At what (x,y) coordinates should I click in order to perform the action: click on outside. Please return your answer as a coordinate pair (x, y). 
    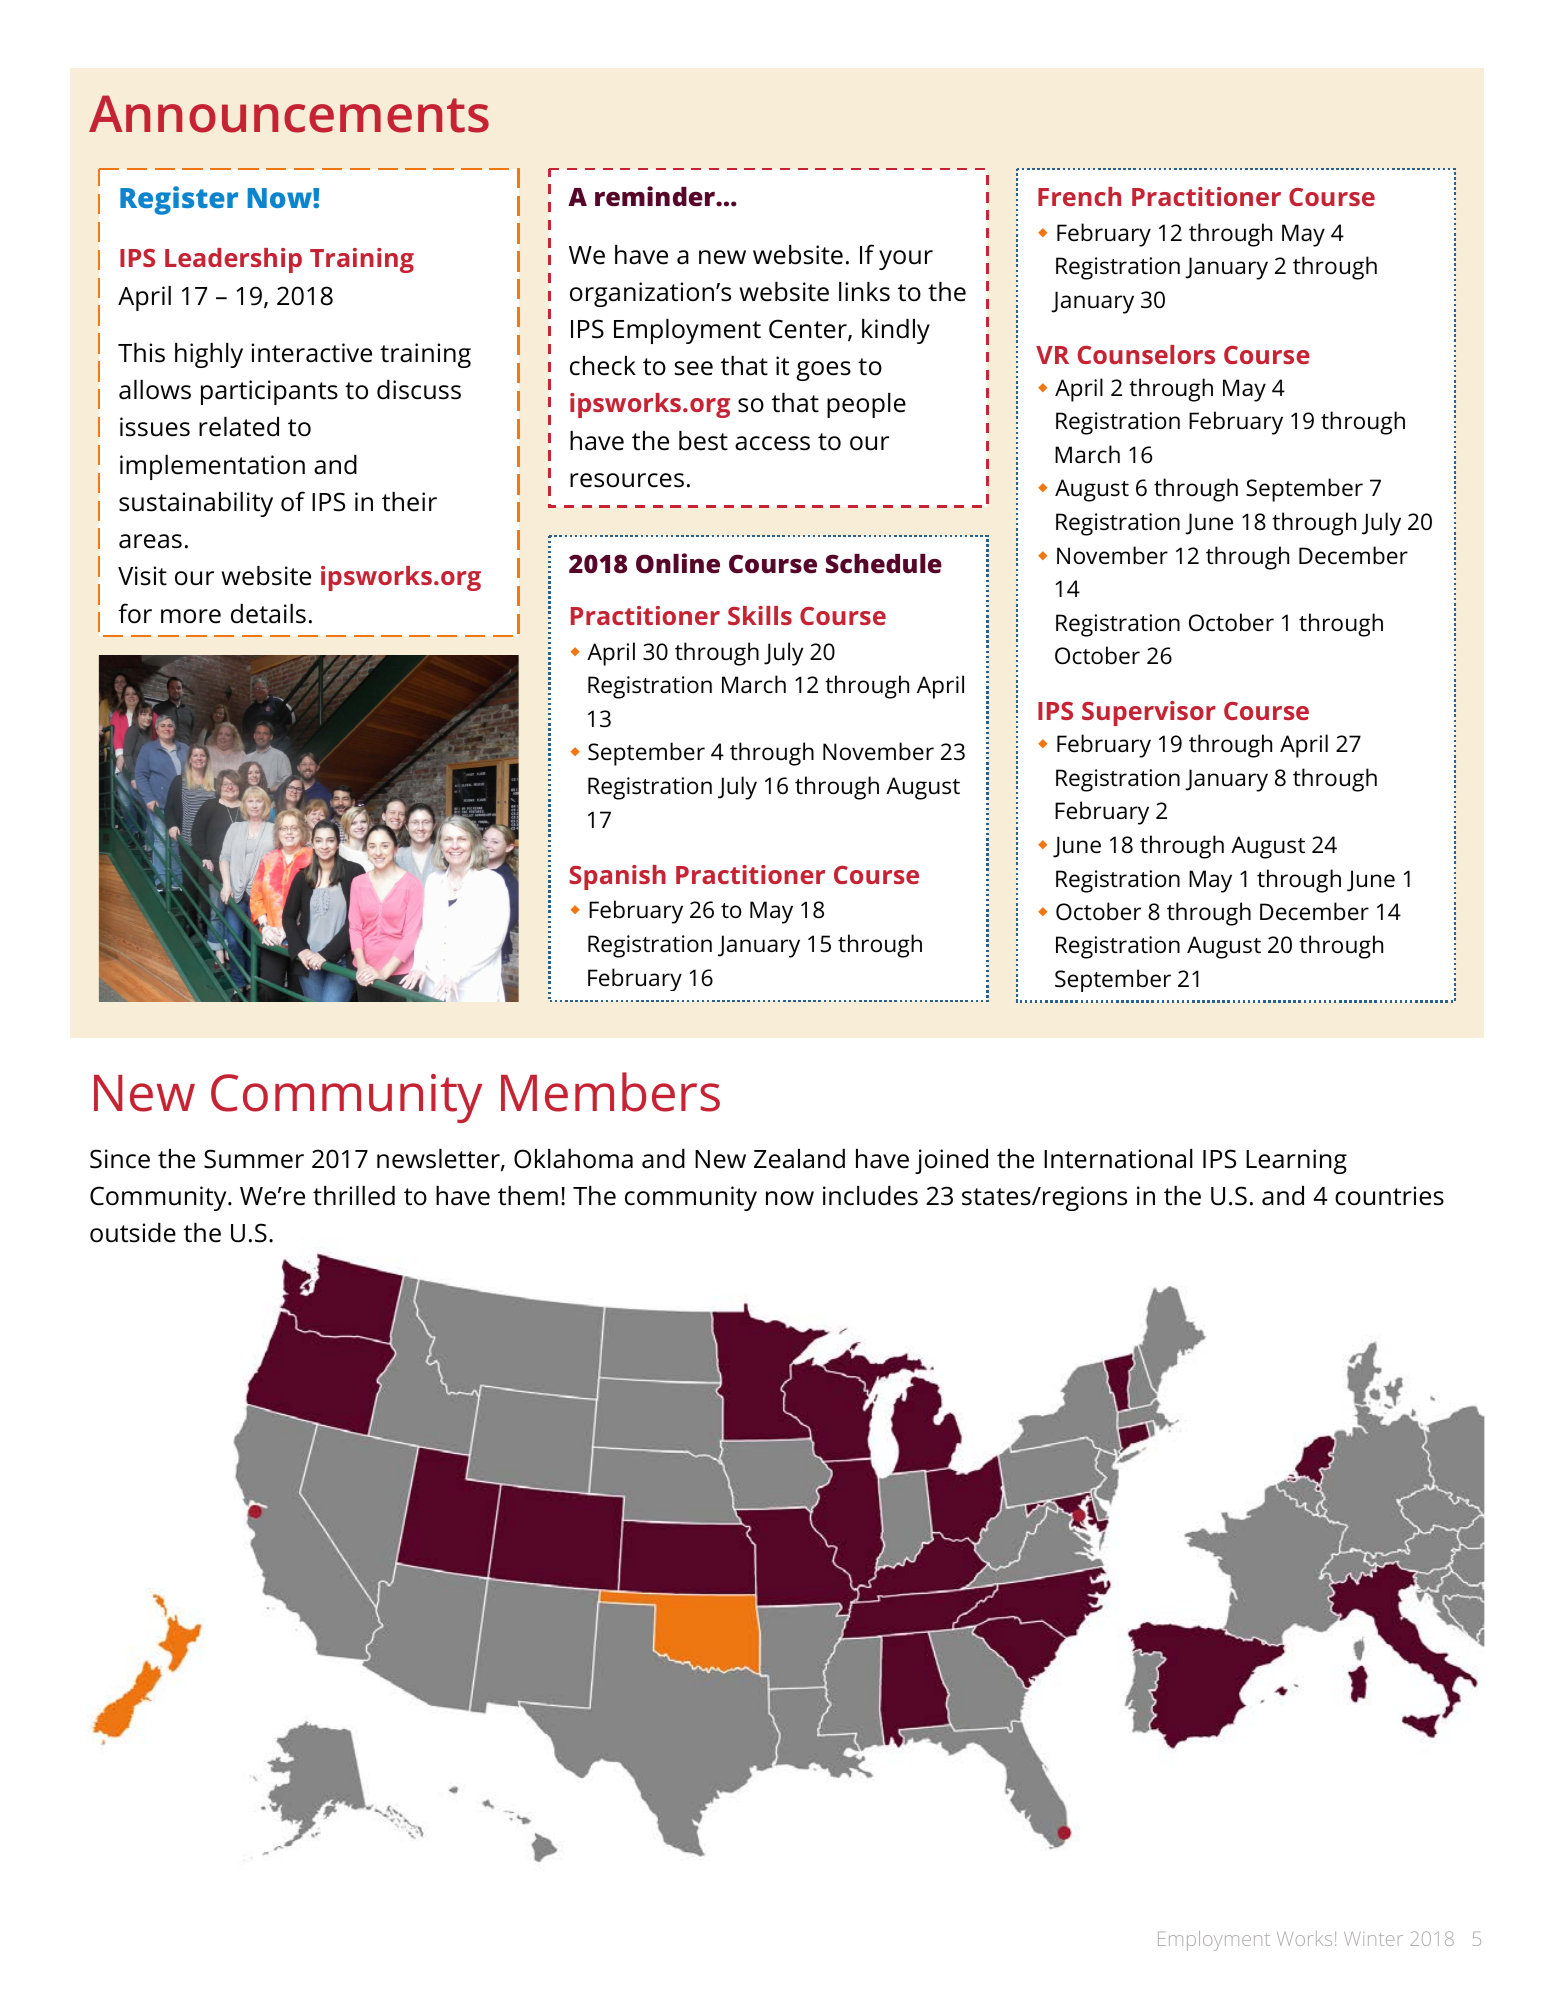
    Looking at the image, I should click on (133, 1233).
